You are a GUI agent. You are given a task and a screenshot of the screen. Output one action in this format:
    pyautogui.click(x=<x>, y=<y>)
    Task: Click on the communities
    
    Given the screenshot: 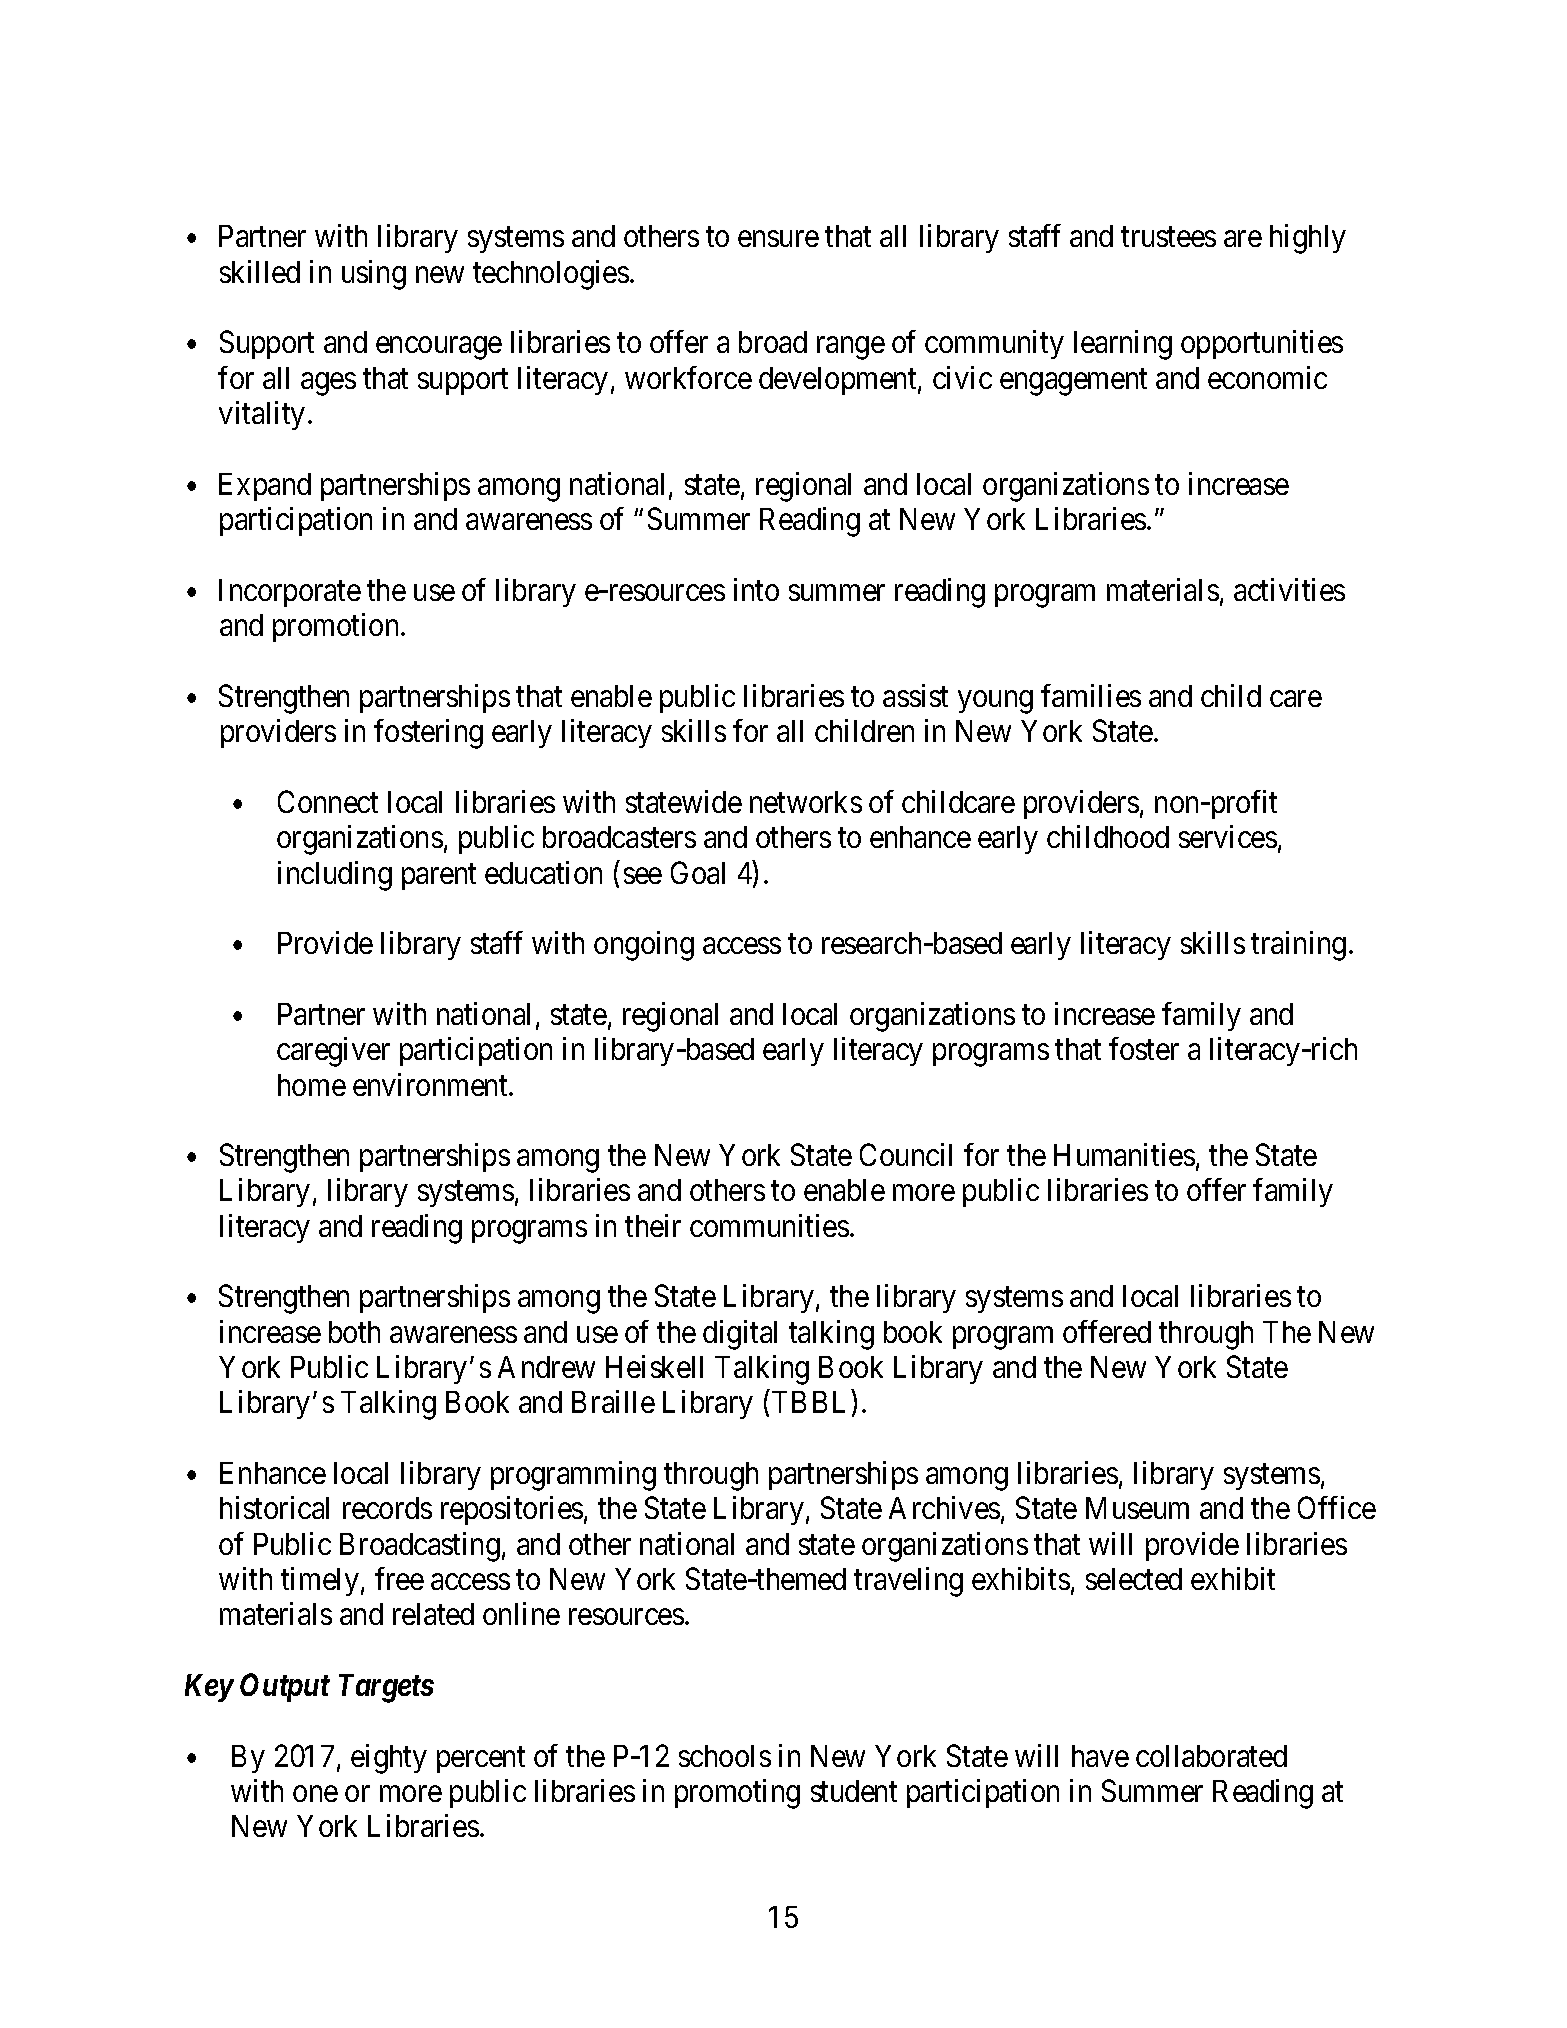 What is the action you would take?
    pyautogui.click(x=769, y=1225)
